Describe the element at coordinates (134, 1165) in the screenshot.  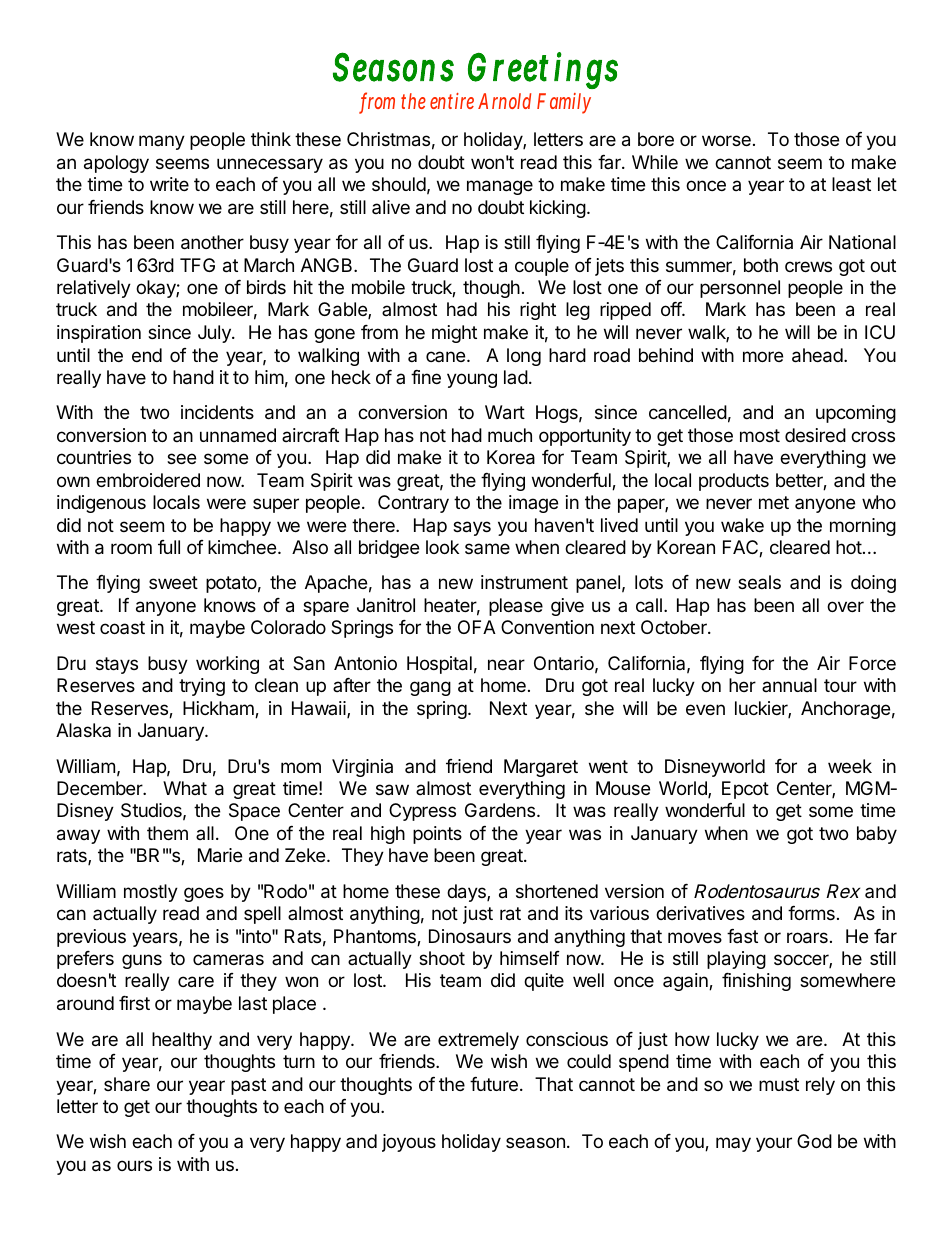
I see `ours` at that location.
